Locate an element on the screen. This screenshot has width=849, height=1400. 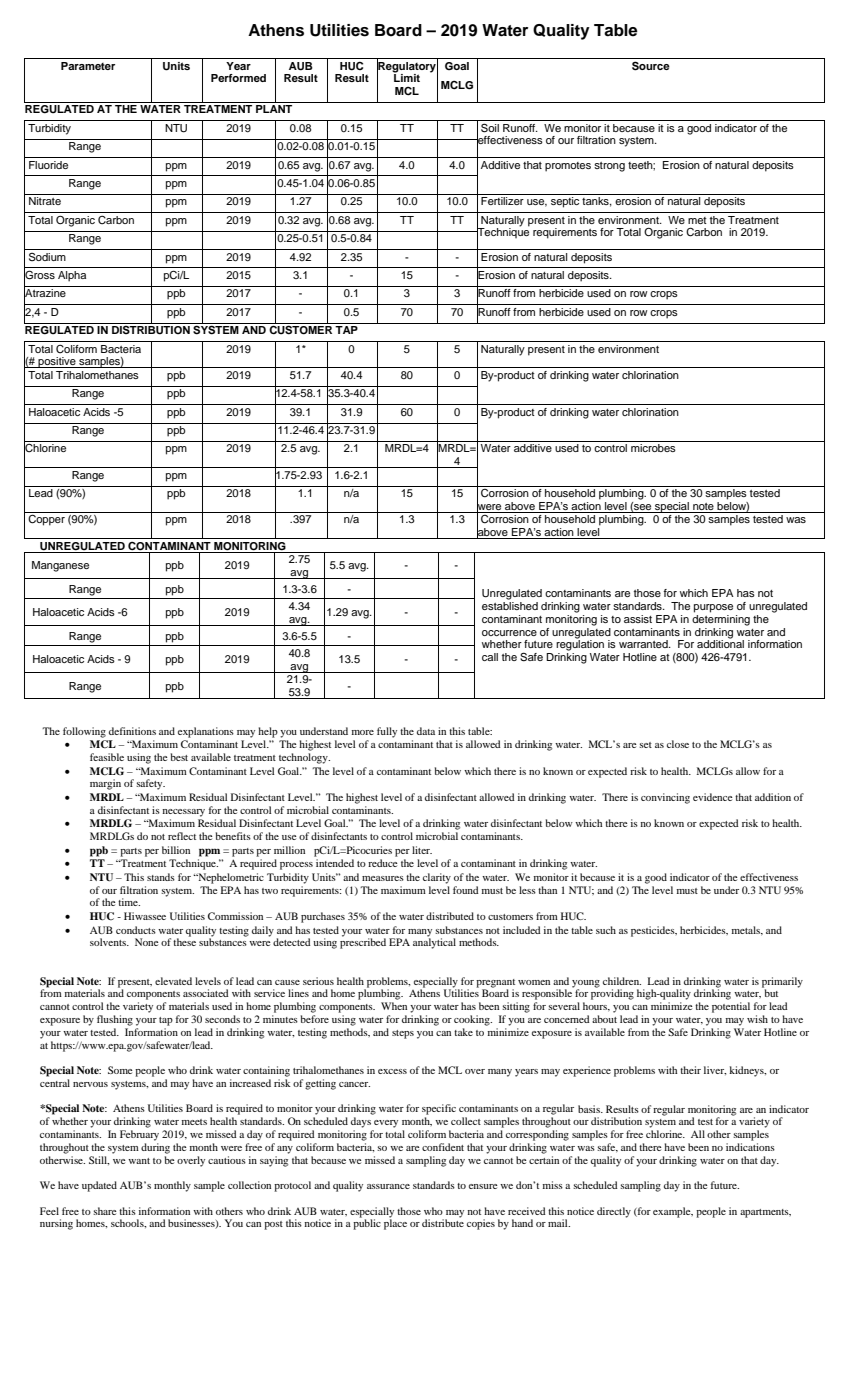
positive is located at coordinates (57, 362).
